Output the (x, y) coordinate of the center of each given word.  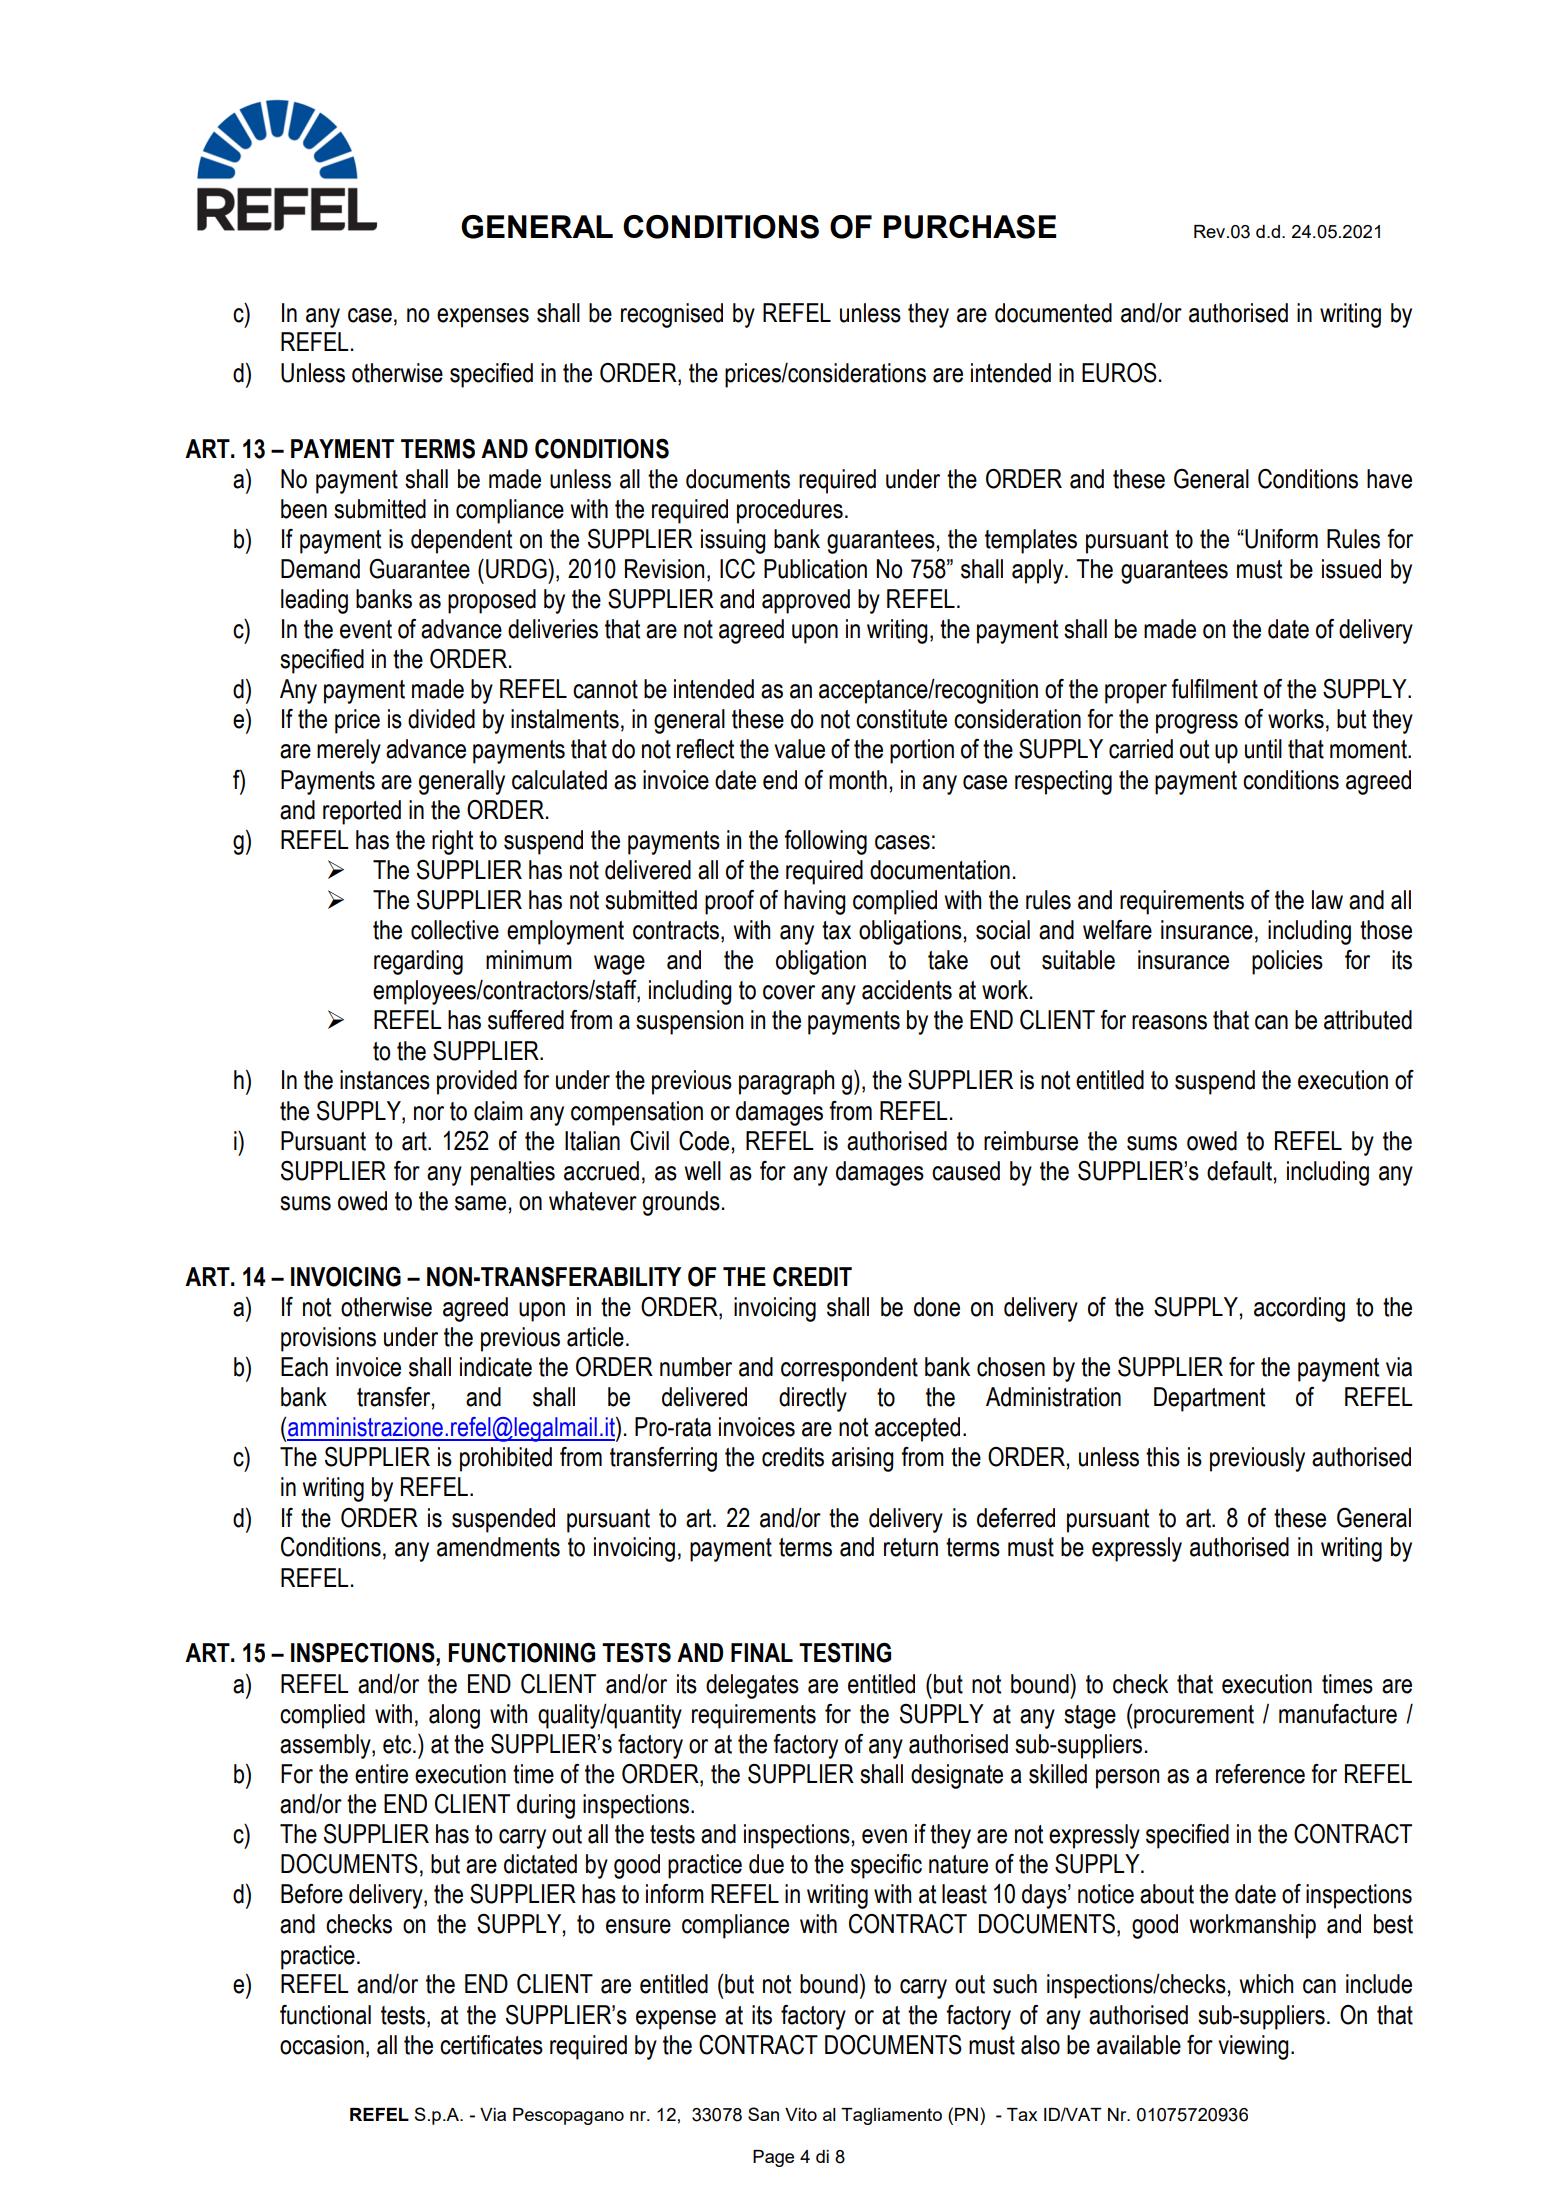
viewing (1253, 2047)
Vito (801, 2114)
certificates (491, 2045)
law (1327, 900)
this (1163, 1457)
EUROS (1119, 373)
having (815, 902)
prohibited (506, 1459)
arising (863, 1459)
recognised (672, 315)
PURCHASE (970, 227)
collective (455, 930)
